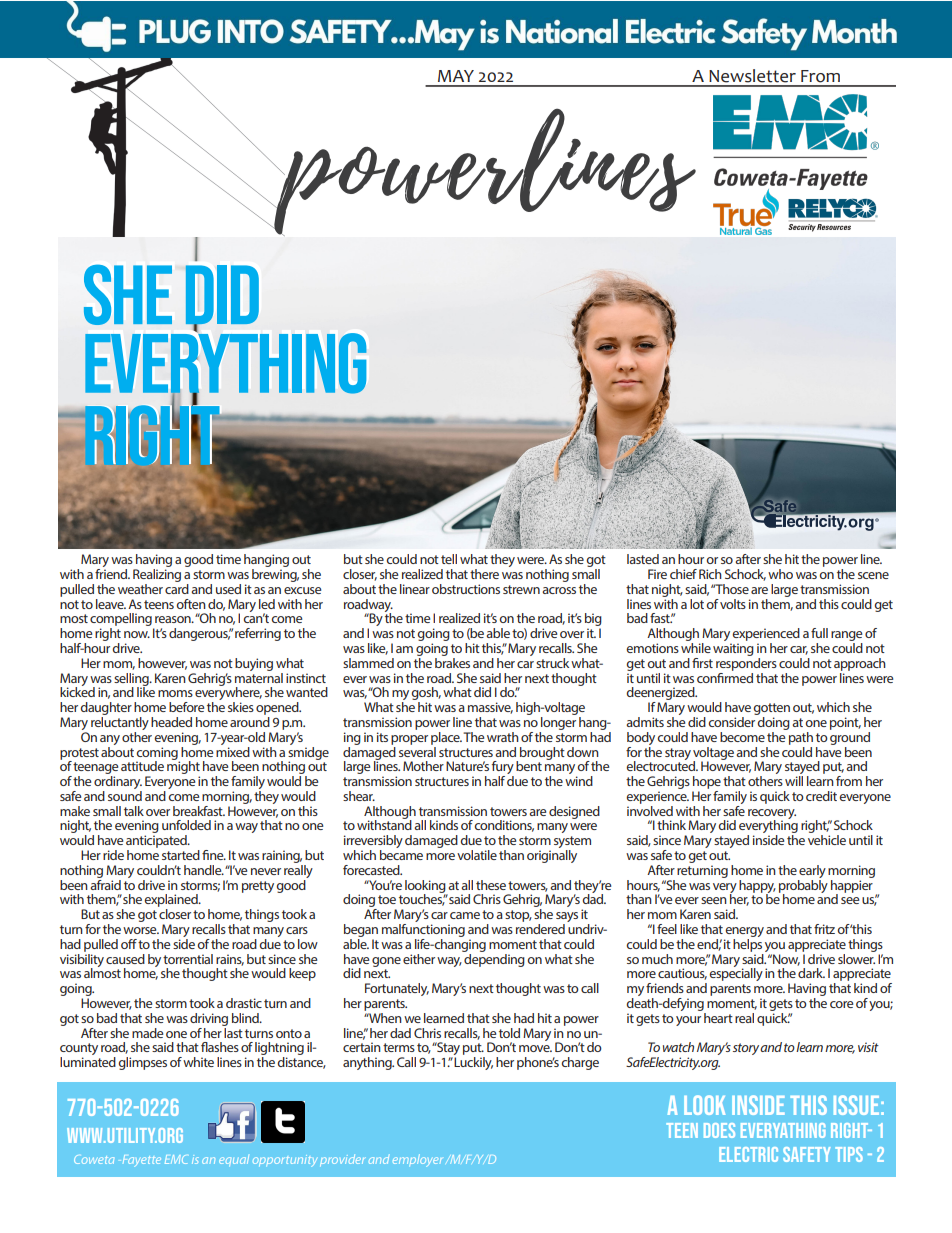 The height and width of the screenshot is (1233, 952). I want to click on volatile, so click(477, 855).
